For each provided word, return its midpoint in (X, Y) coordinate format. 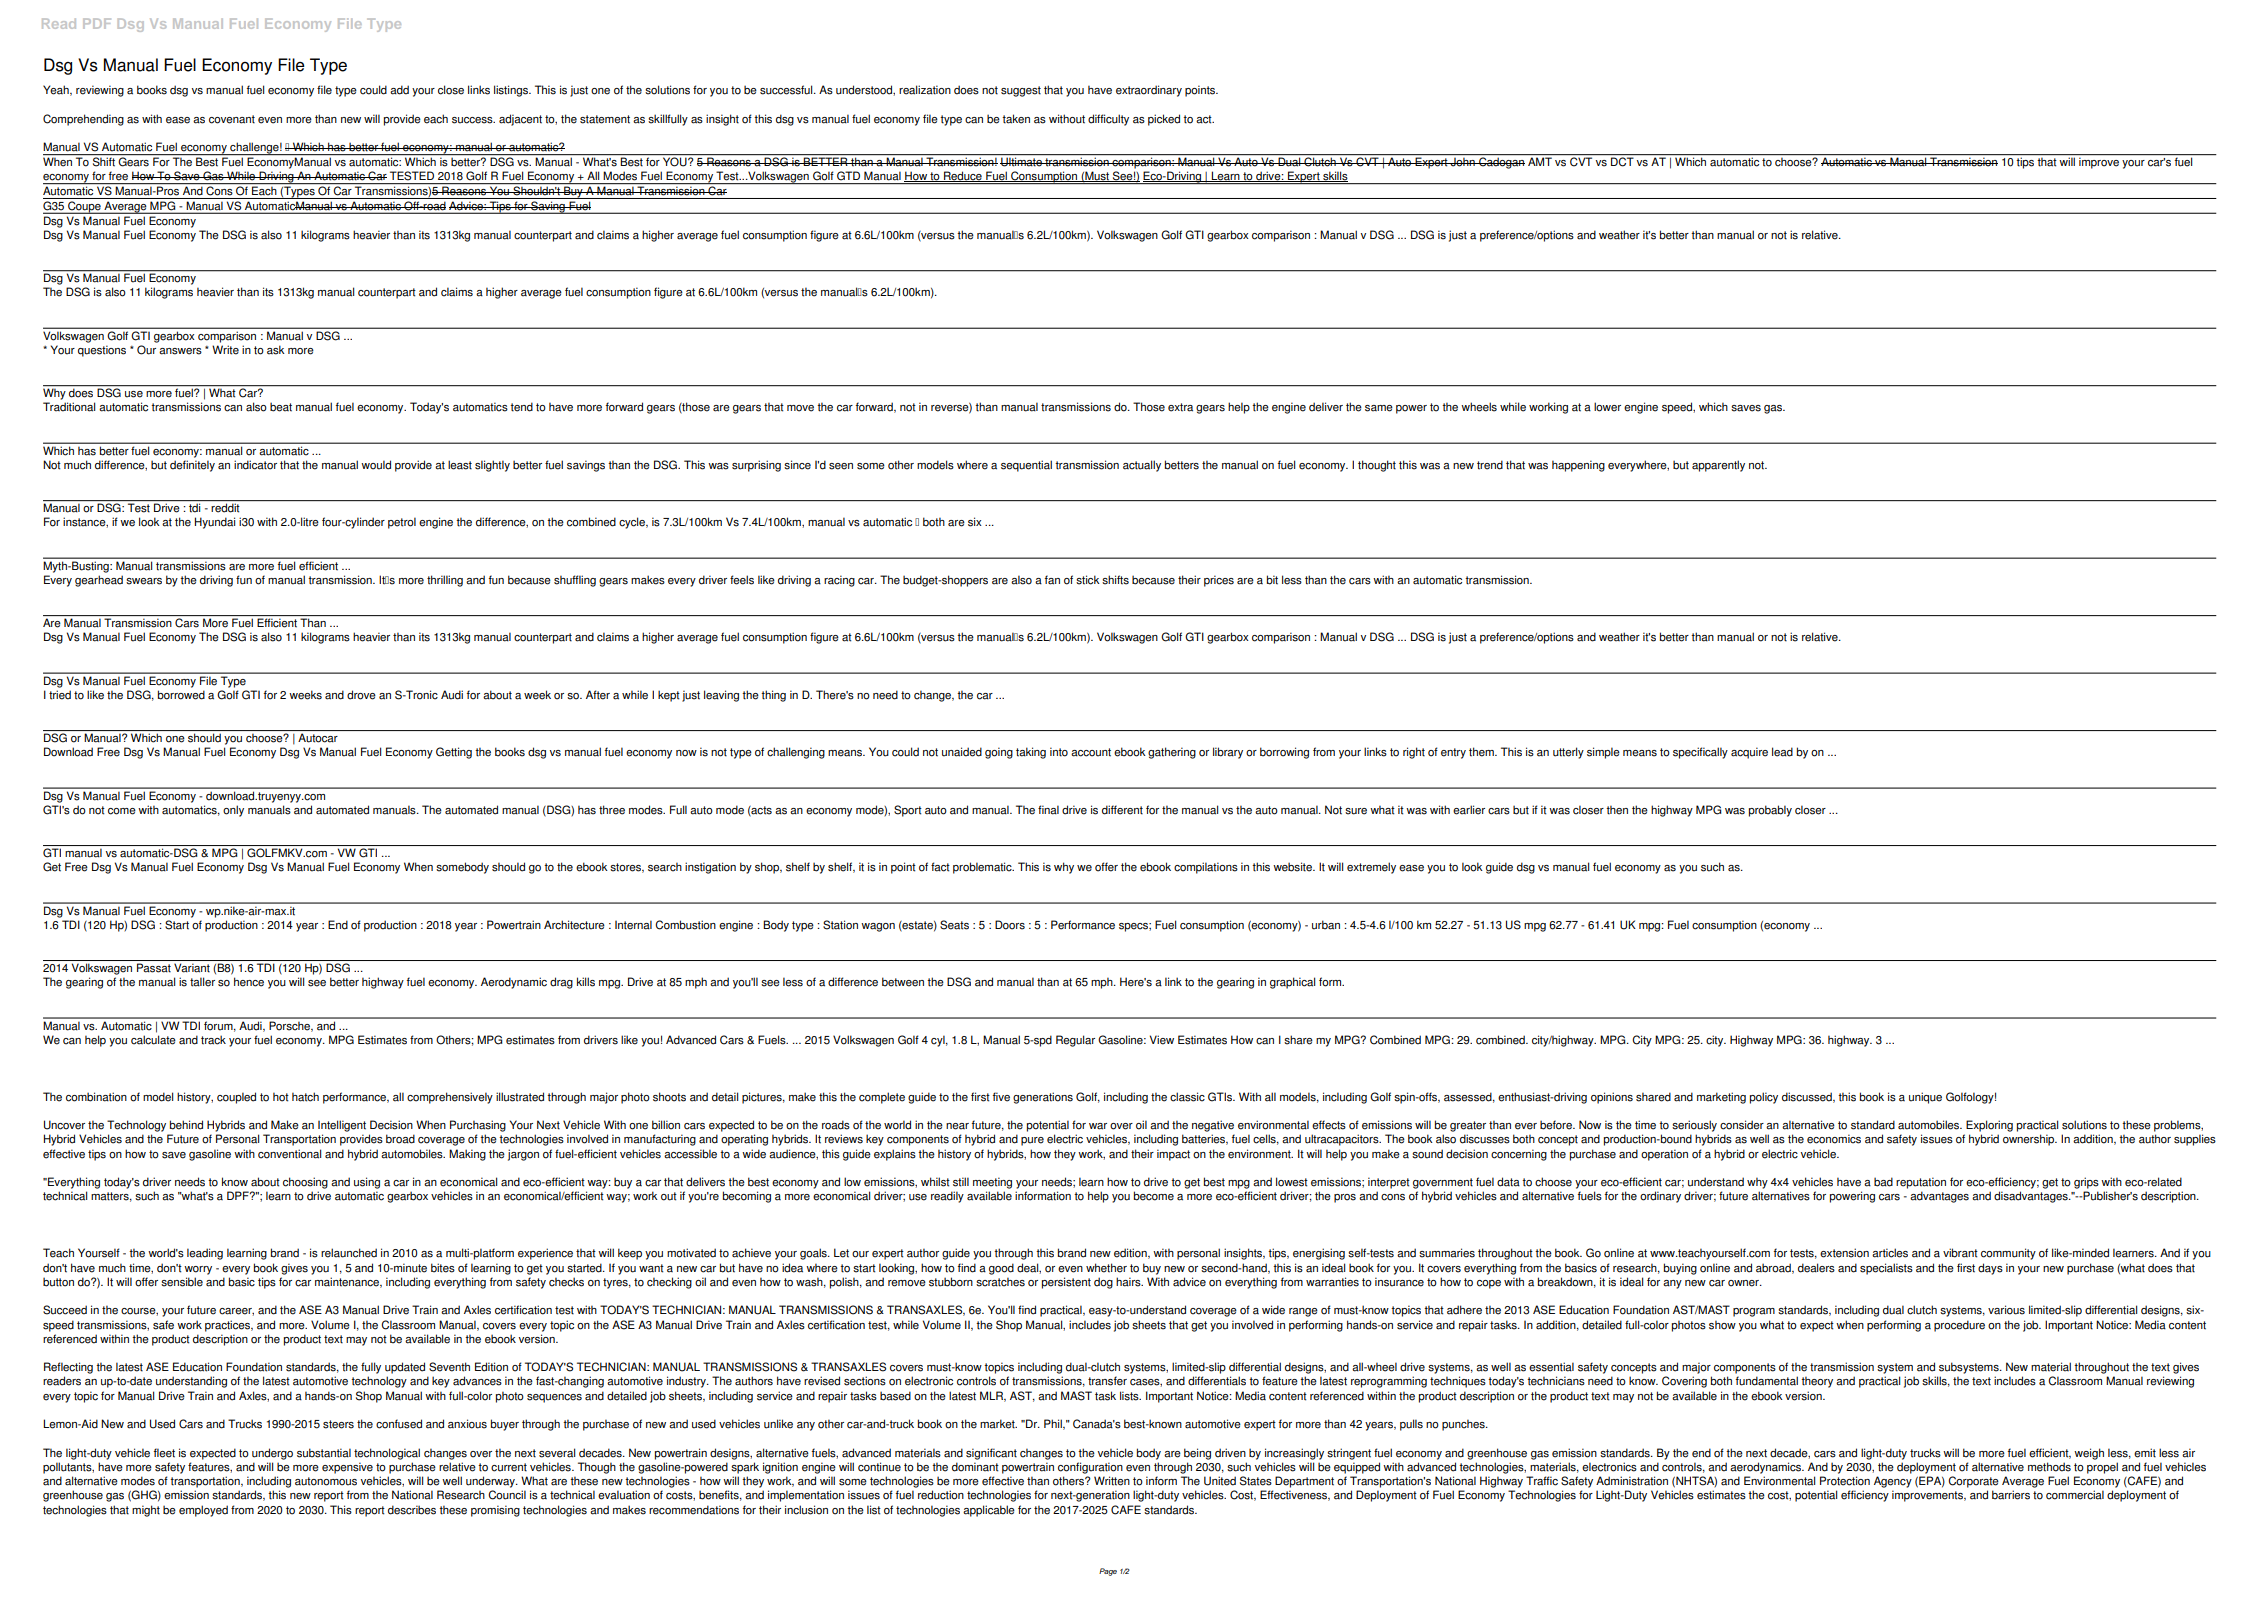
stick (1088, 580)
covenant (232, 119)
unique (1925, 1098)
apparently (1718, 466)
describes (412, 1510)
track (213, 1040)
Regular (1075, 1041)
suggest (1021, 91)
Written (1112, 1481)
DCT (1622, 162)
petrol (402, 523)
